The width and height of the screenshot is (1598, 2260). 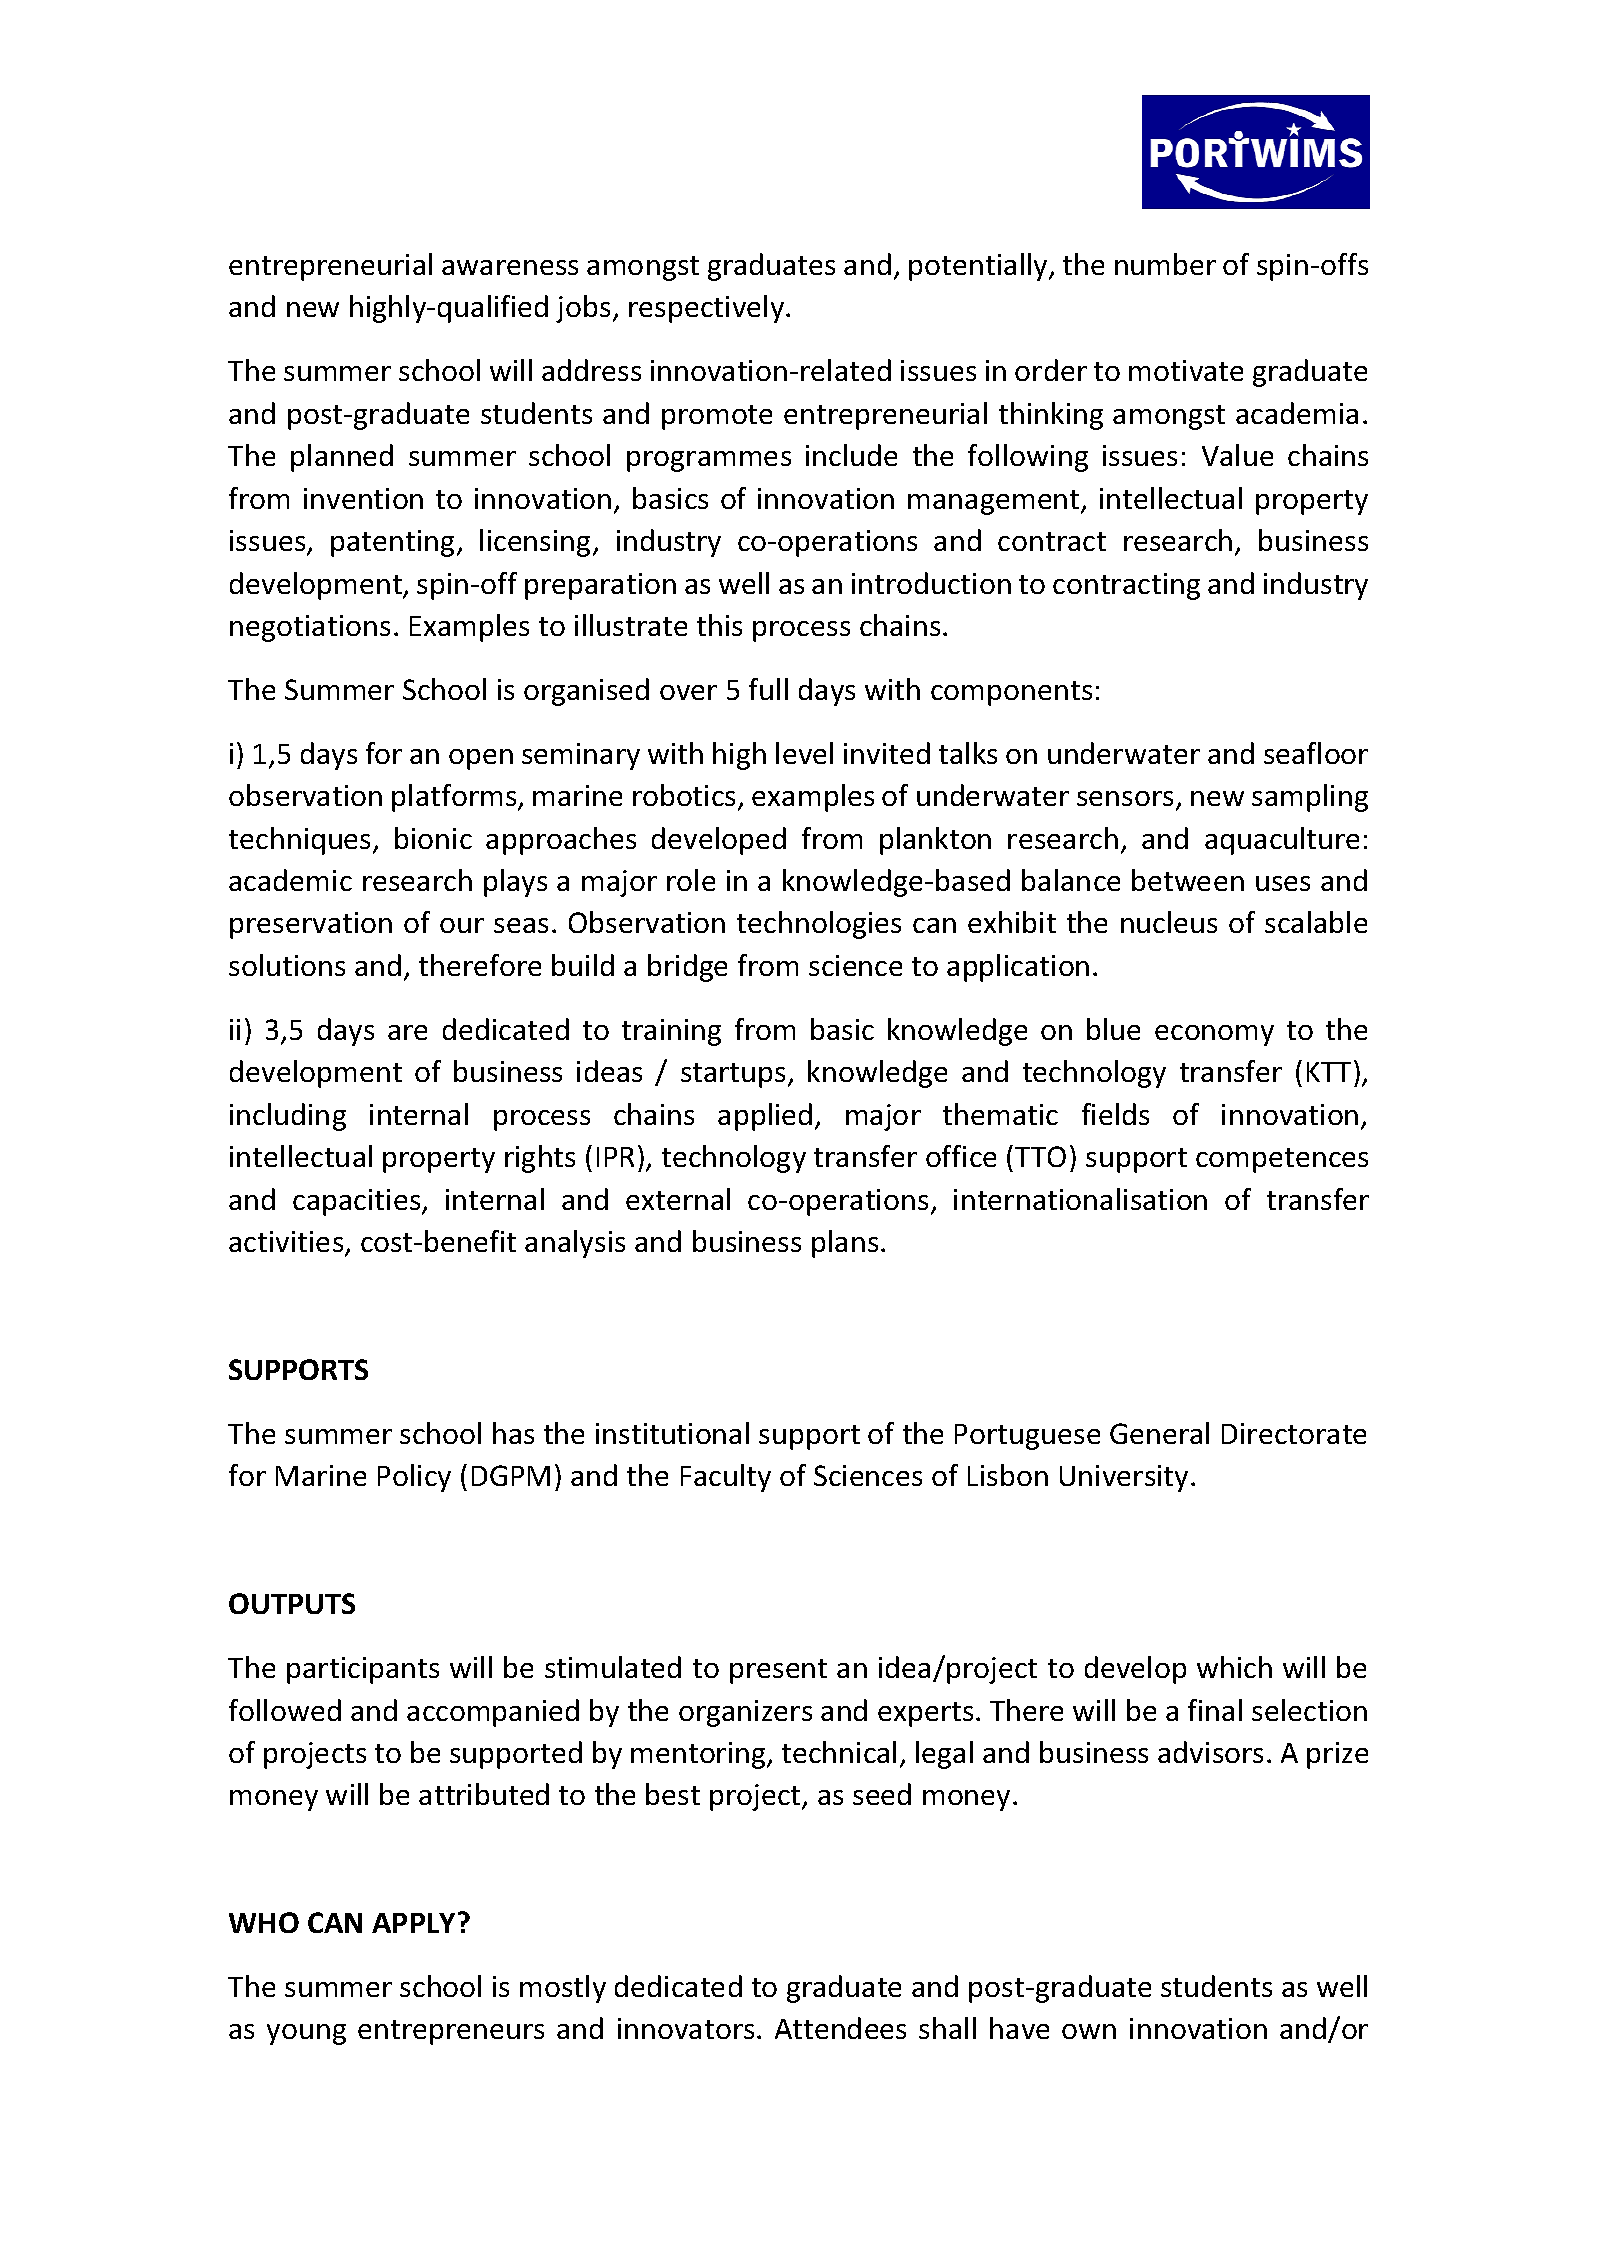 I want to click on capacities, so click(x=358, y=1202).
